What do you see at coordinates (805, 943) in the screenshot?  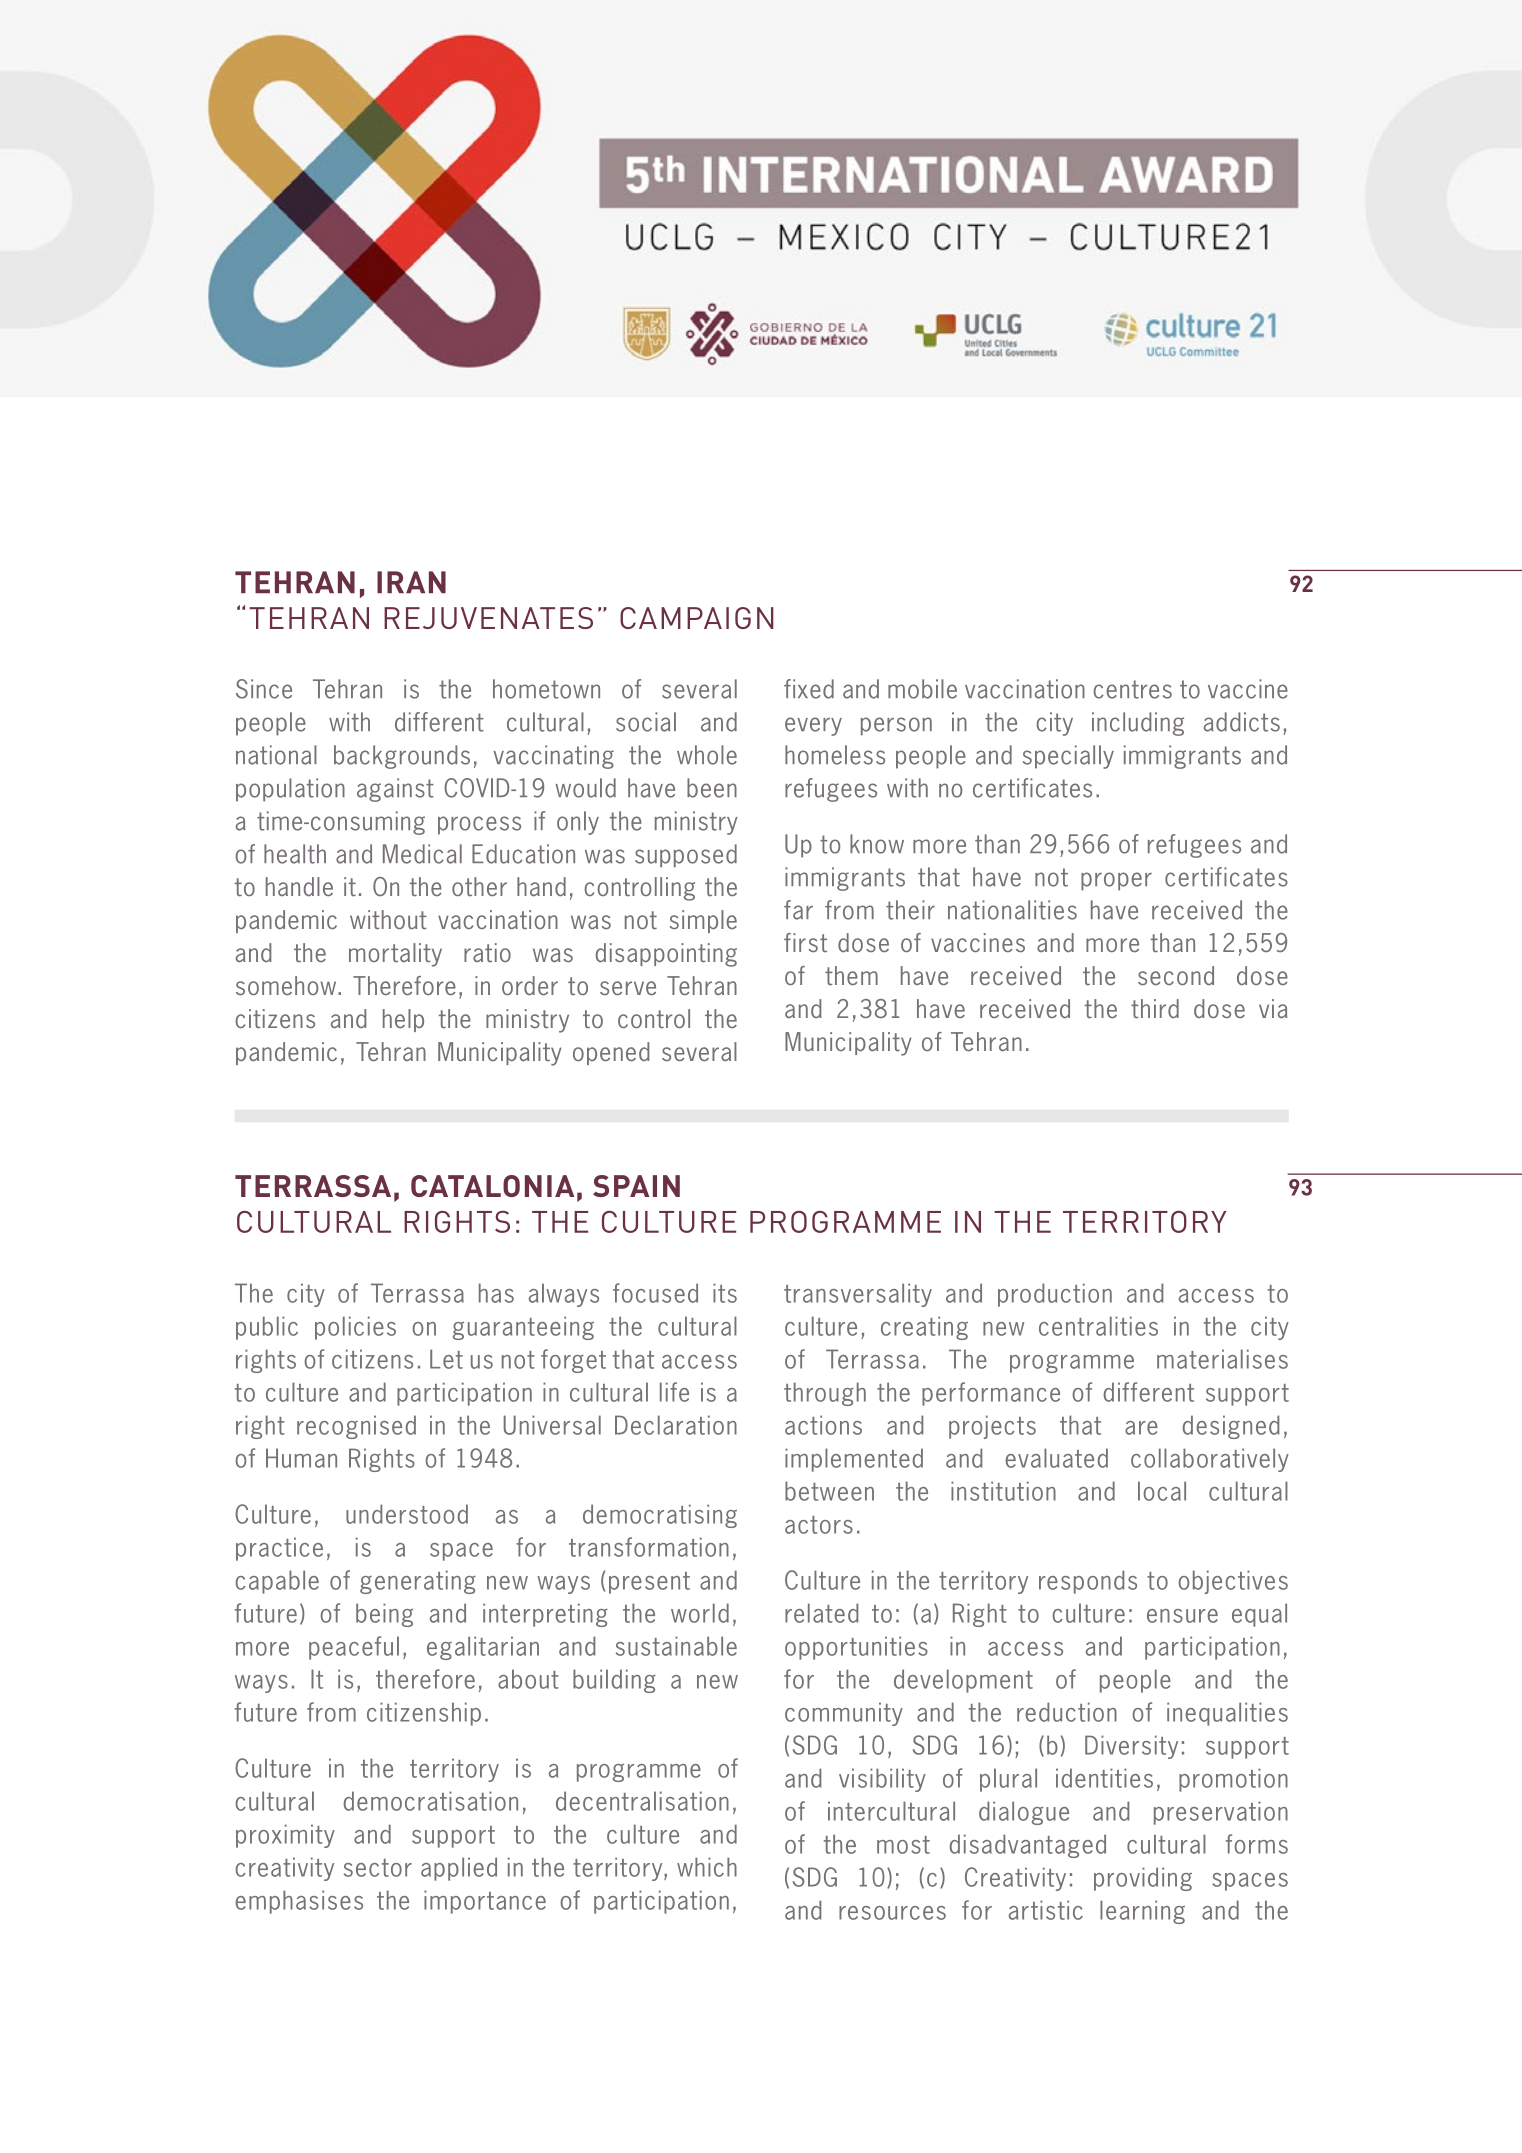 I see `first` at bounding box center [805, 943].
